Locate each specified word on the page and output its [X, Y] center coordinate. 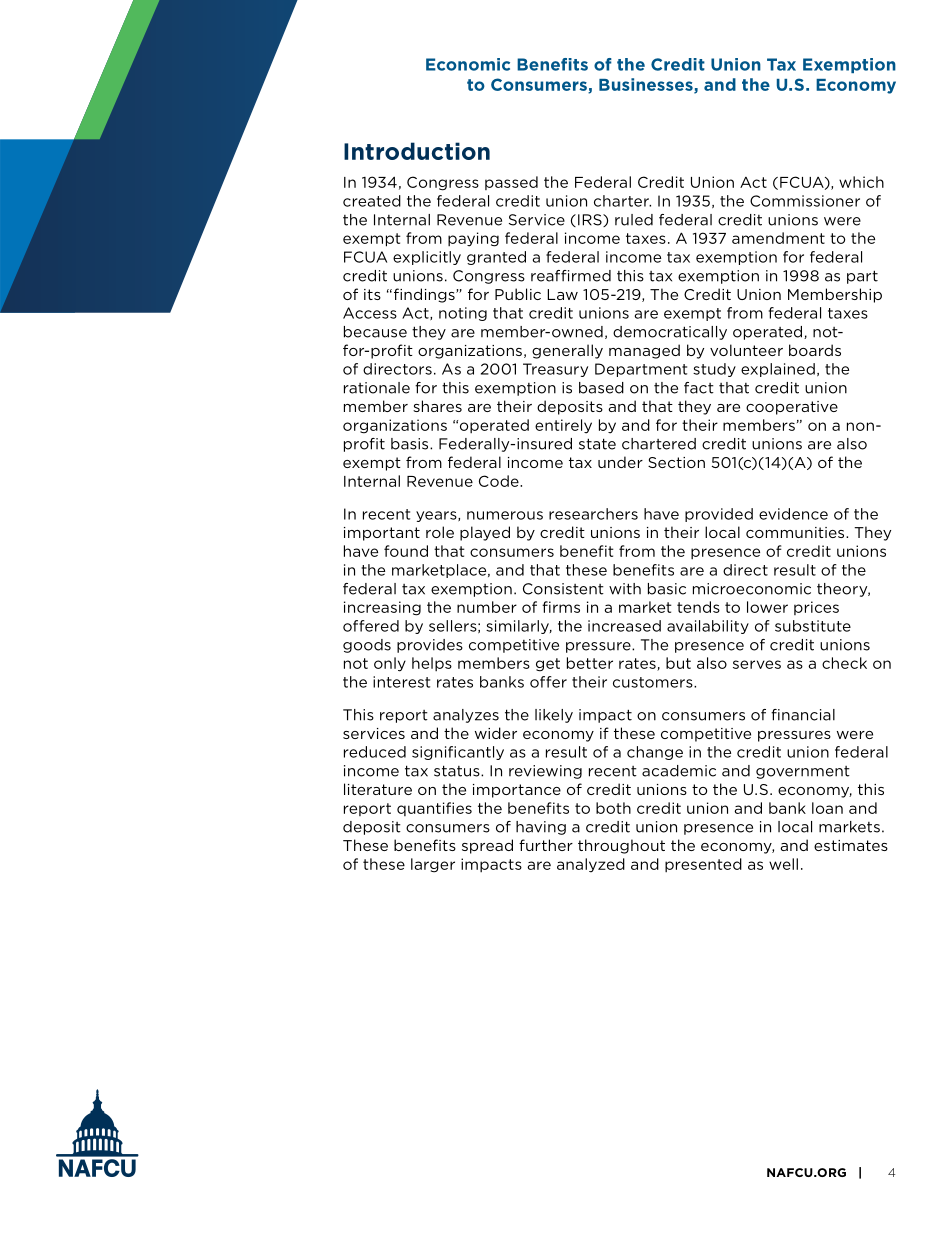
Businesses [647, 85]
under [620, 462]
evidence [793, 514]
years [437, 516]
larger [433, 865]
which [861, 182]
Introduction [417, 151]
